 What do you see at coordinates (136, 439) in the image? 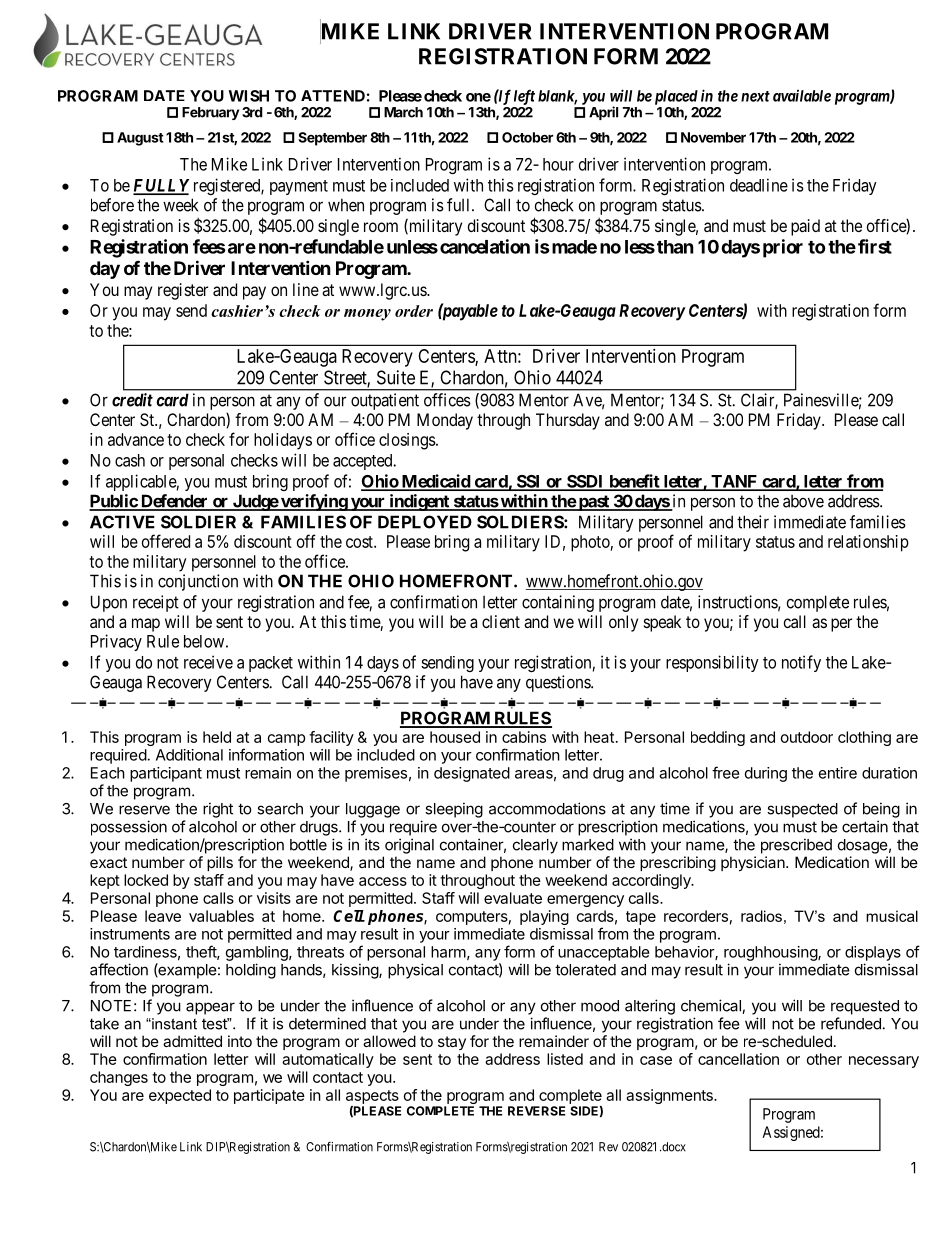
I see `advance` at bounding box center [136, 439].
